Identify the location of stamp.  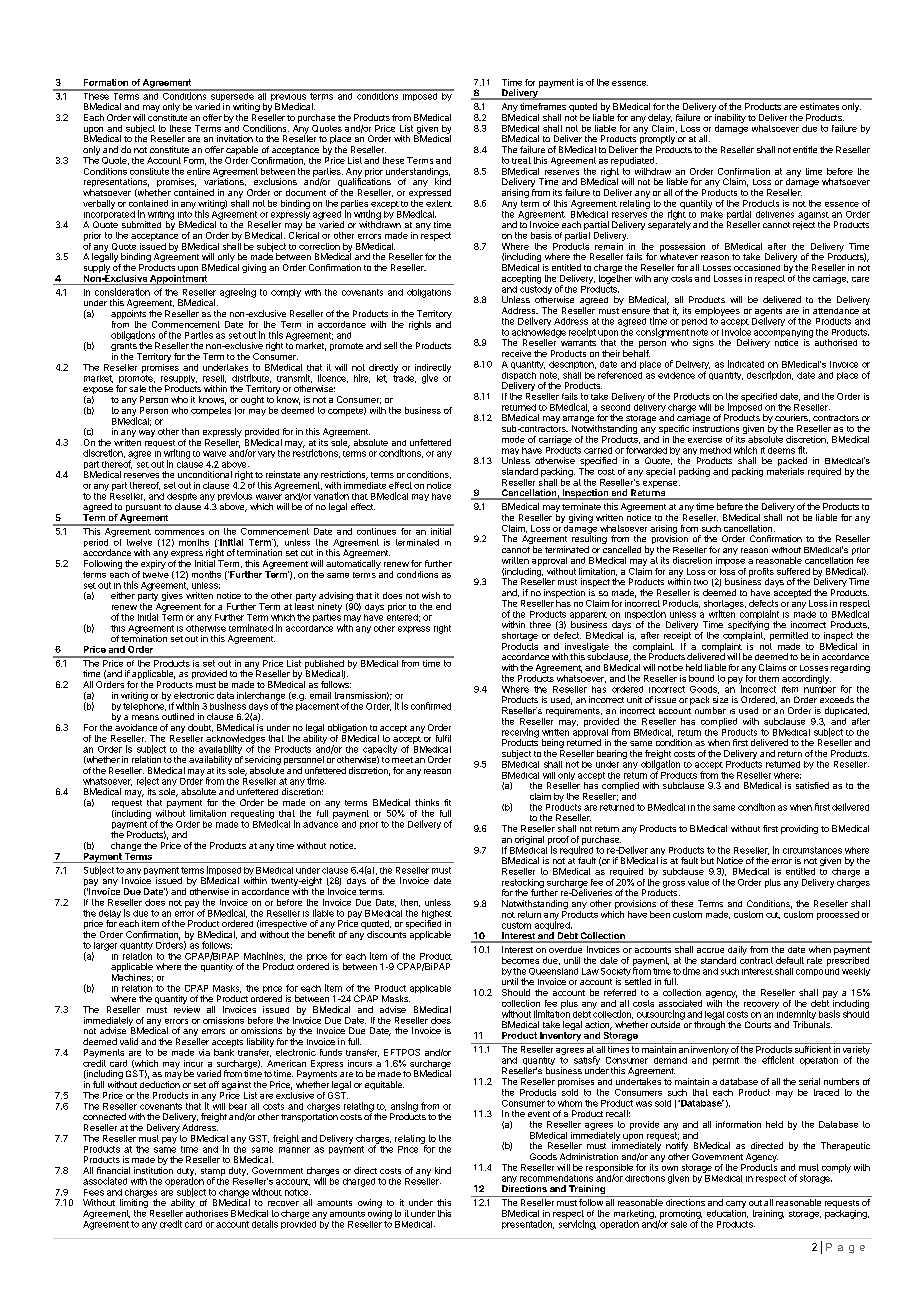
(213, 1173).
